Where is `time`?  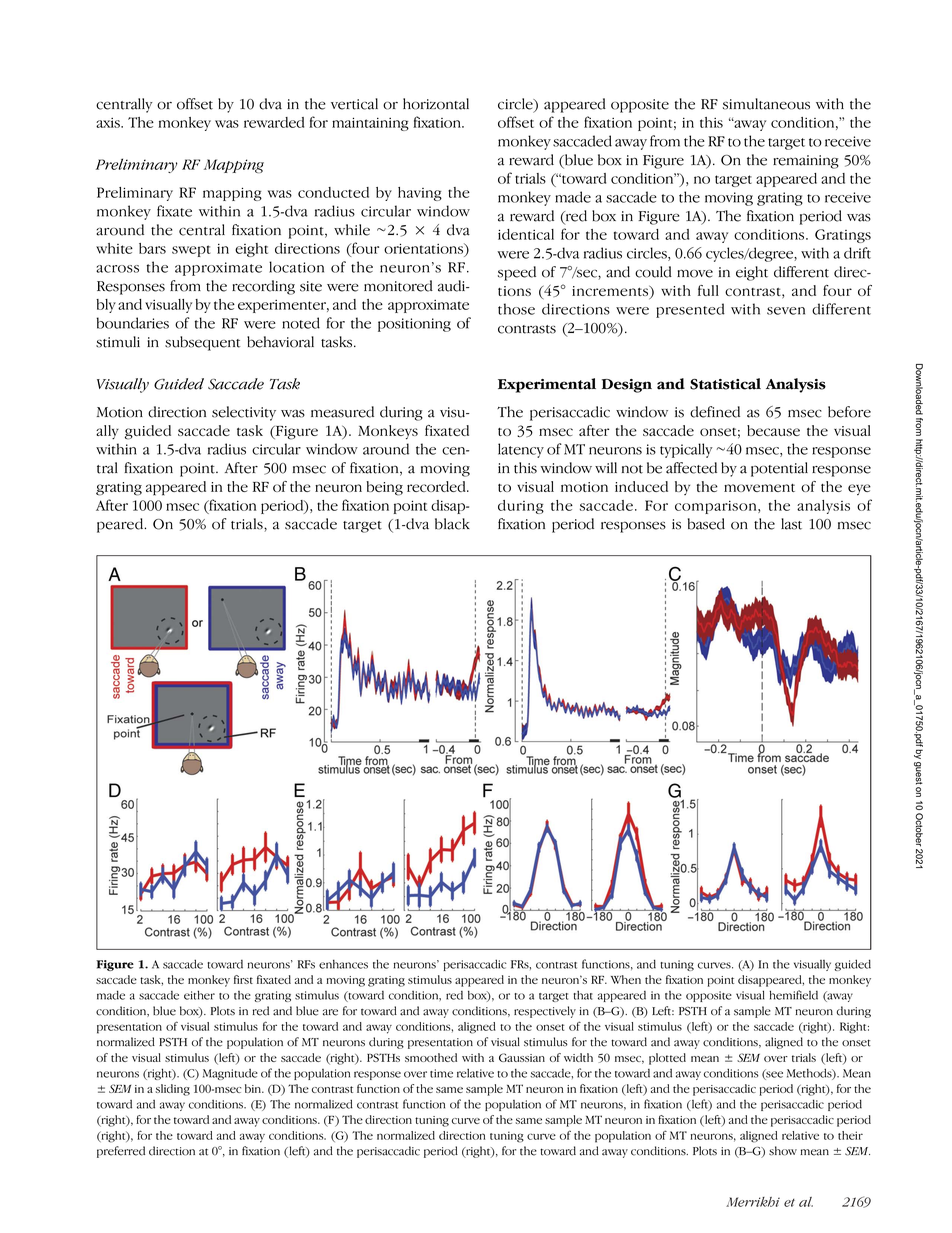
time is located at coordinates (441, 1073).
